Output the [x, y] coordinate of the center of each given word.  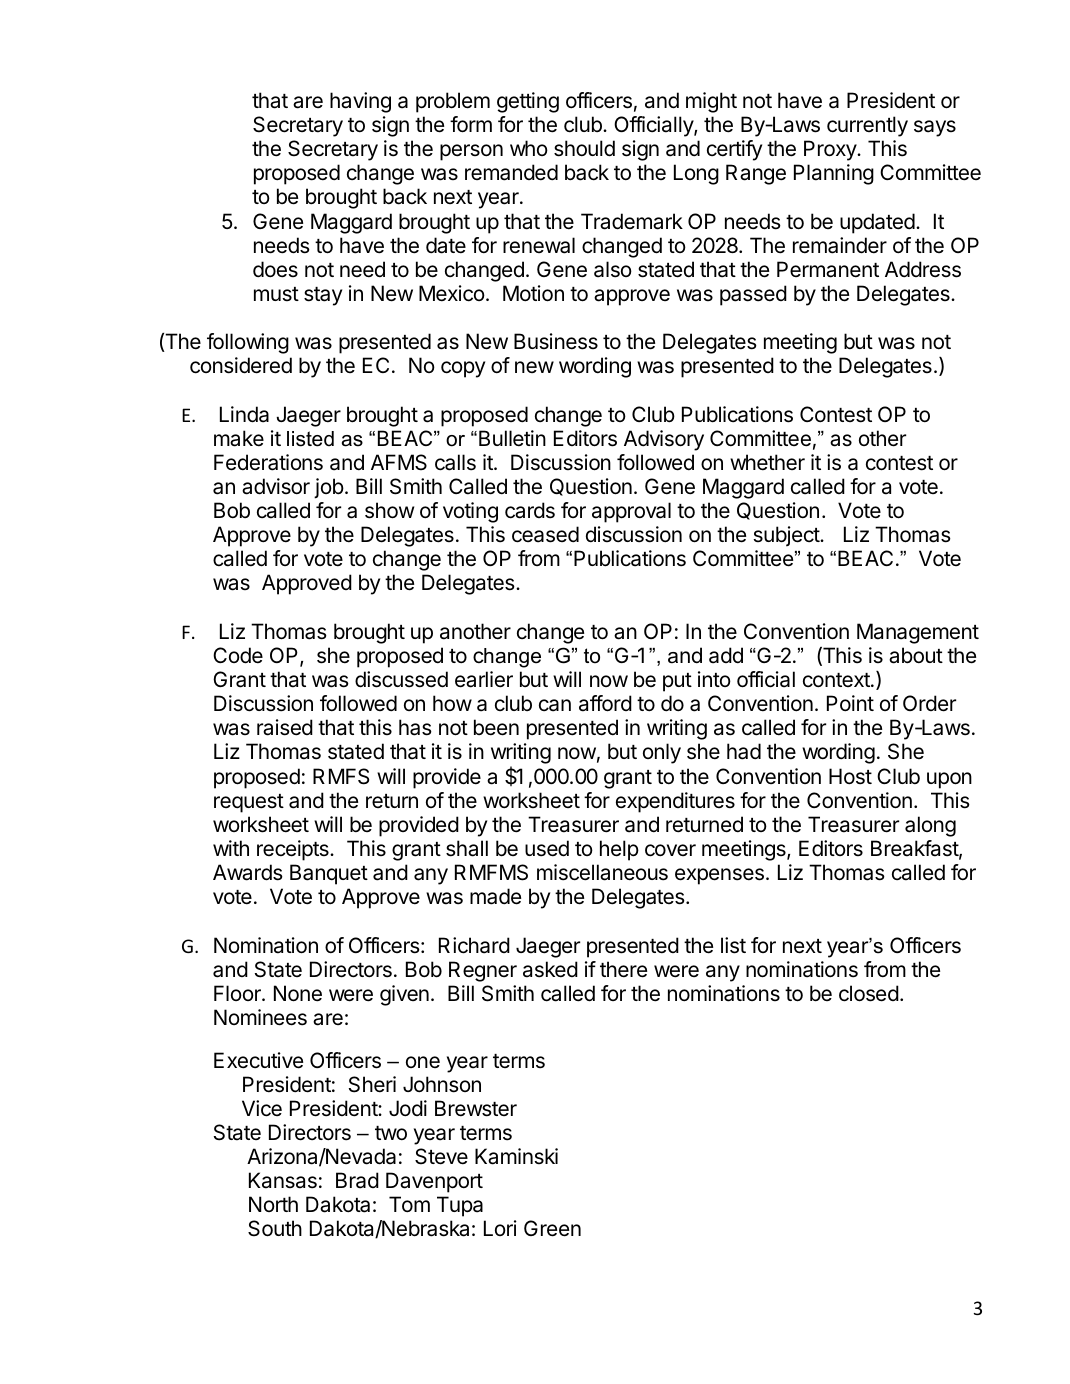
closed [869, 993]
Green [552, 1228]
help [619, 850]
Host [850, 776]
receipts [294, 850]
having [360, 102]
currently [867, 126]
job [329, 488]
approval [631, 512]
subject [787, 536]
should [584, 148]
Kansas [283, 1180]
